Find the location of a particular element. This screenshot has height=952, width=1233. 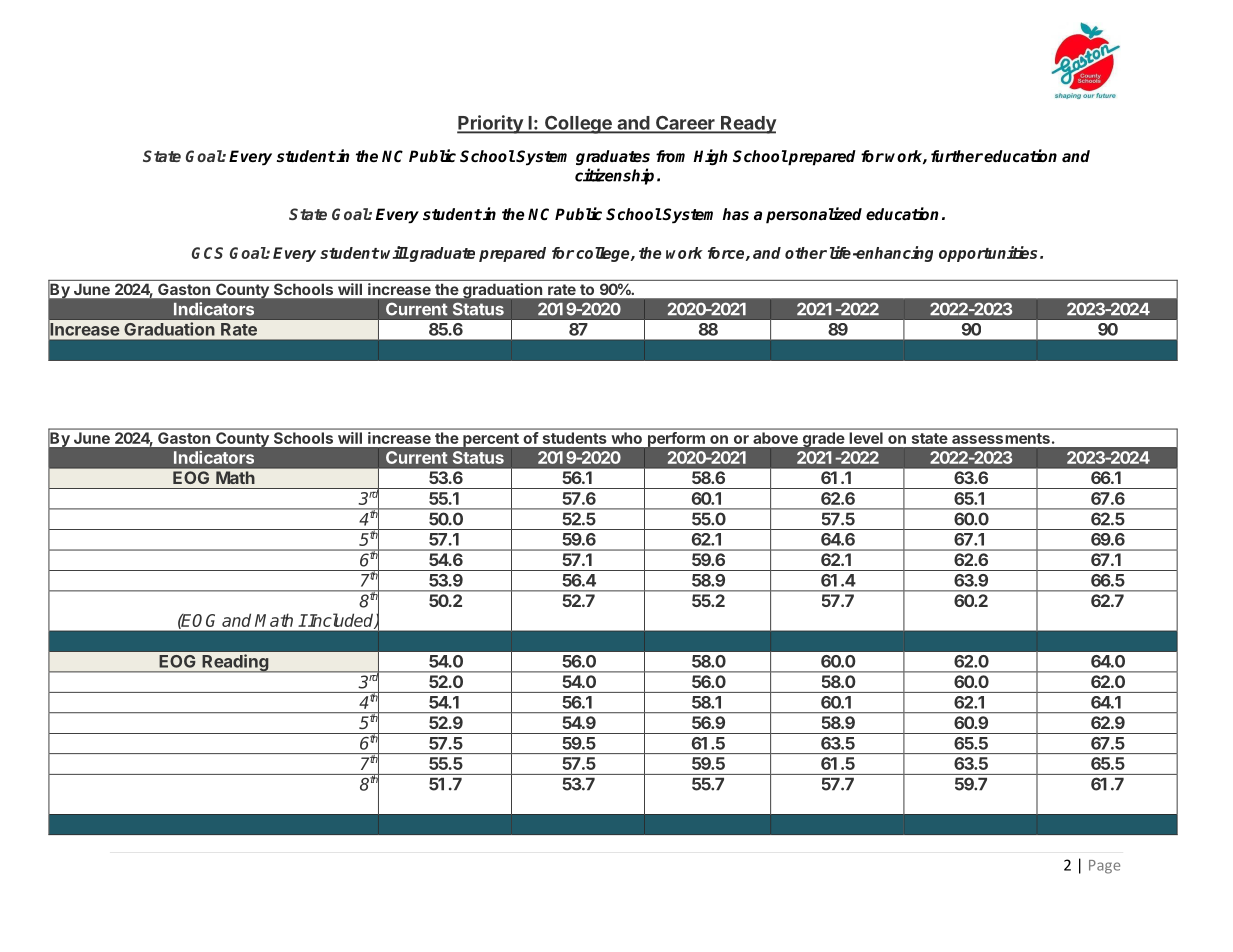

Priority is located at coordinates (491, 124).
